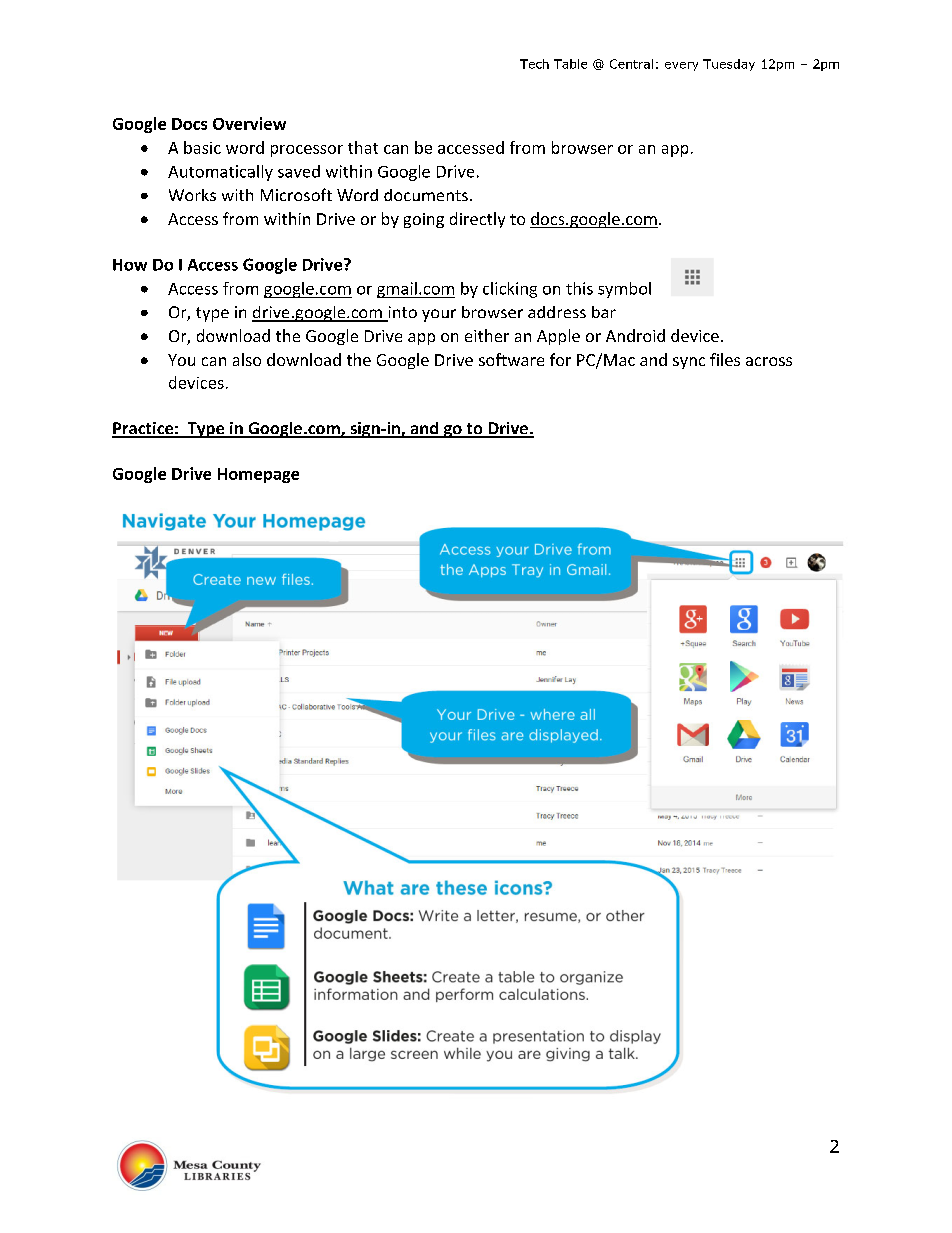 The width and height of the document is (952, 1233). What do you see at coordinates (249, 123) in the document?
I see `Overview` at bounding box center [249, 123].
